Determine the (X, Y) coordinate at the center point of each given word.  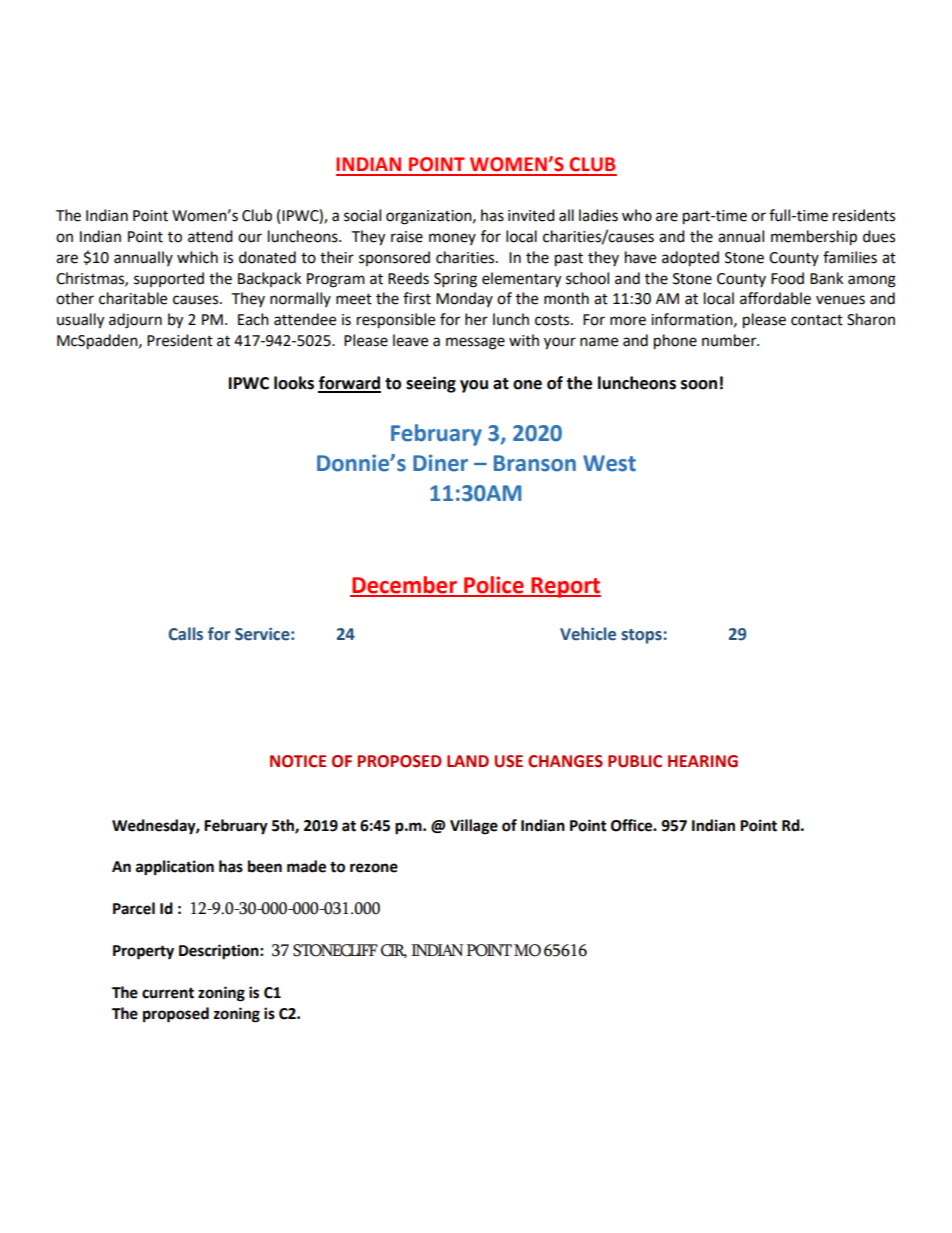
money (452, 239)
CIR (394, 951)
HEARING (703, 761)
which (197, 257)
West (609, 463)
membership (814, 238)
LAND (468, 761)
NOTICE (298, 761)
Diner (440, 463)
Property (143, 952)
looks (294, 383)
